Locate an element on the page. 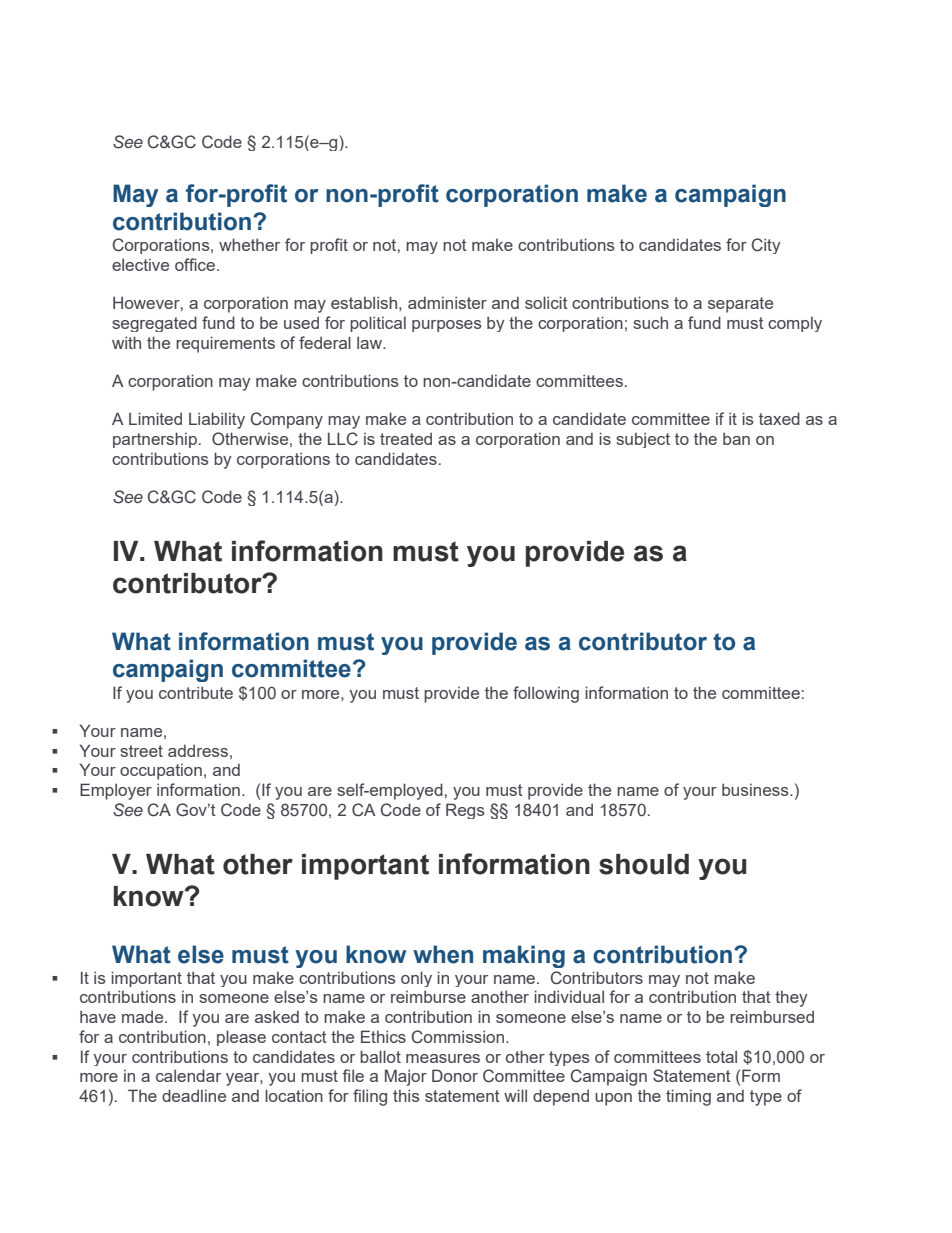 The image size is (952, 1233). deadline is located at coordinates (194, 1095).
